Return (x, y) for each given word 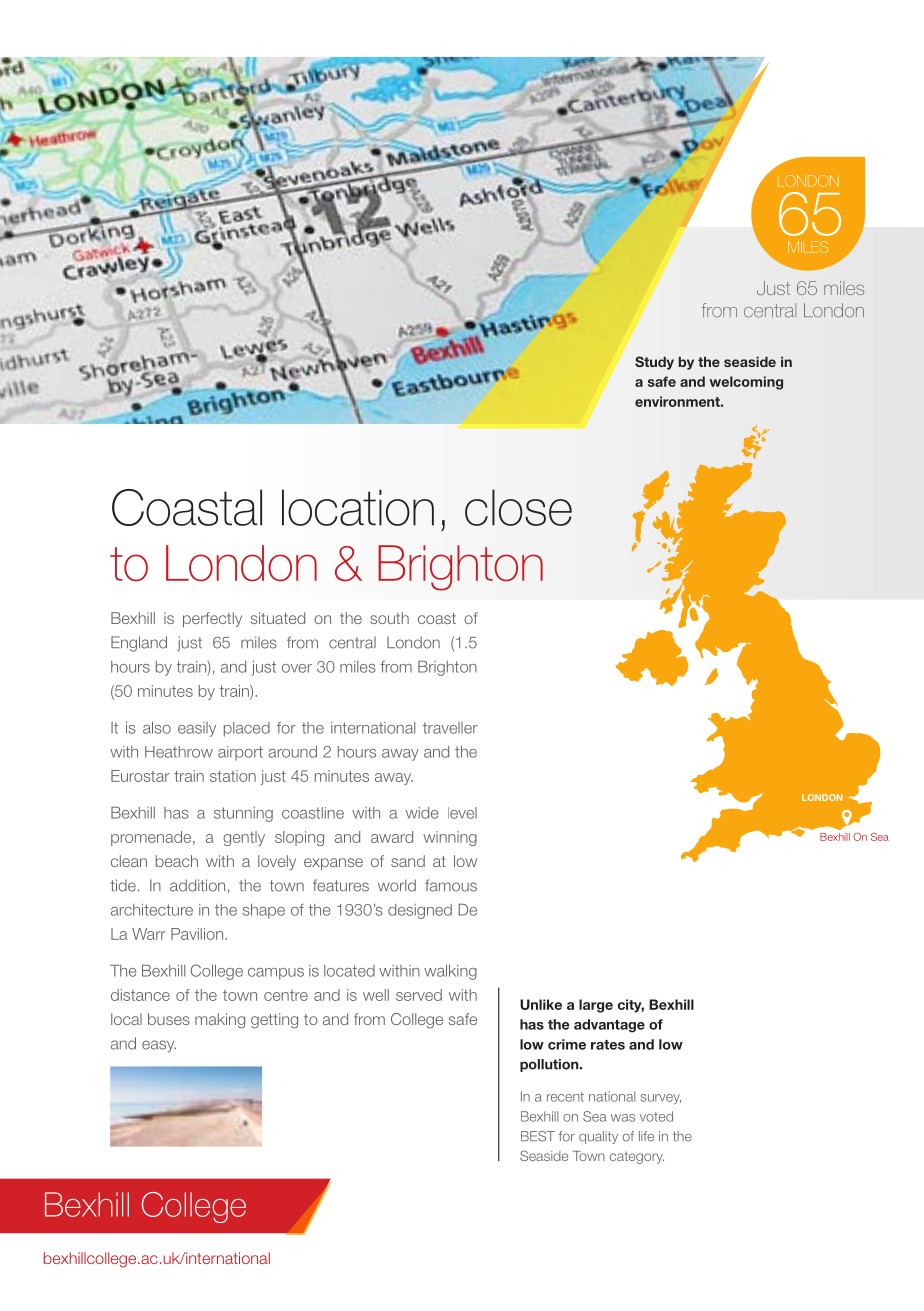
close (518, 507)
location (358, 507)
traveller (450, 728)
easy (159, 1046)
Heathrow (179, 752)
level (462, 813)
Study (654, 363)
